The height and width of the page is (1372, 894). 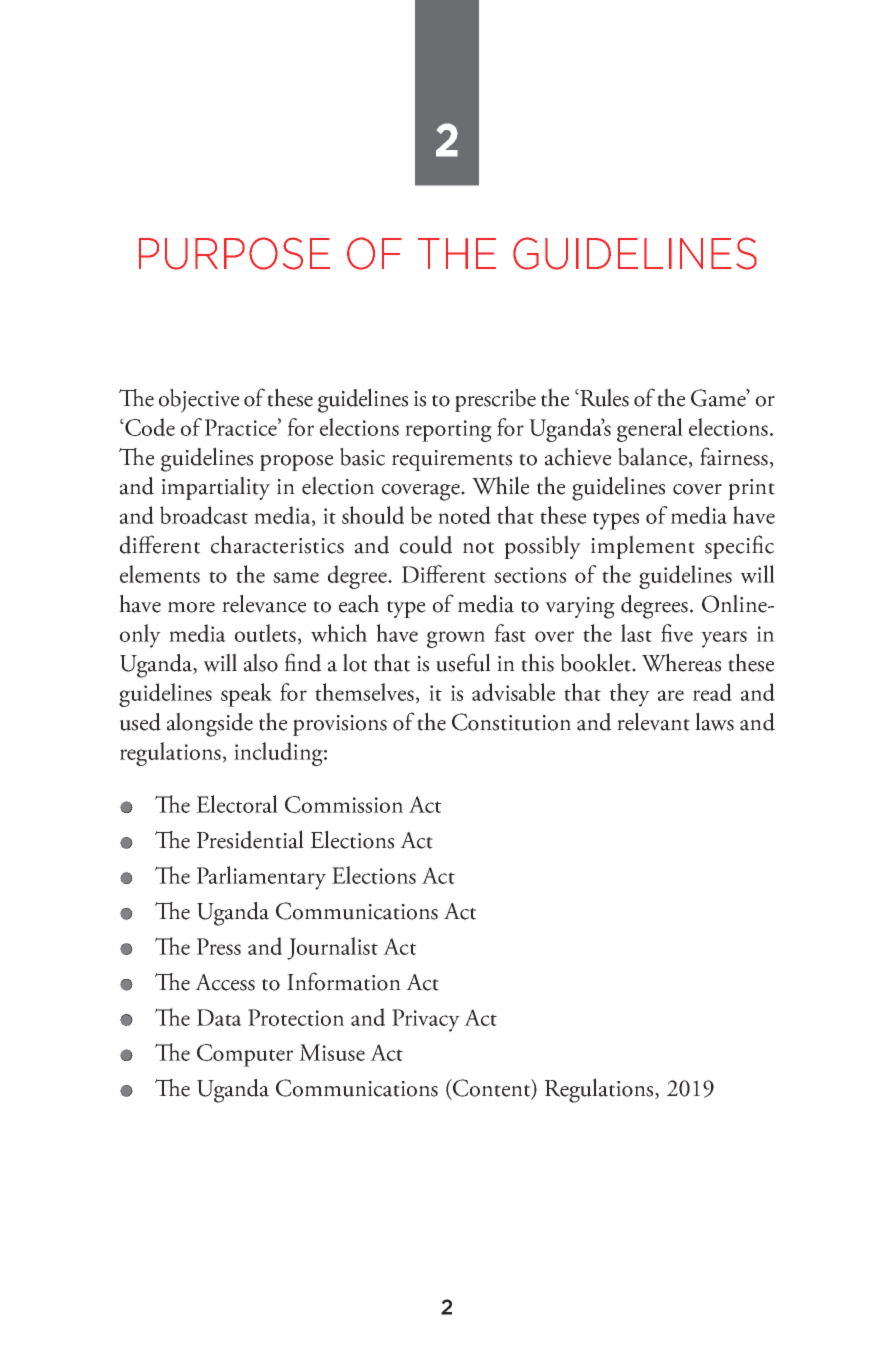 I want to click on PURPOSE, so click(x=234, y=253).
